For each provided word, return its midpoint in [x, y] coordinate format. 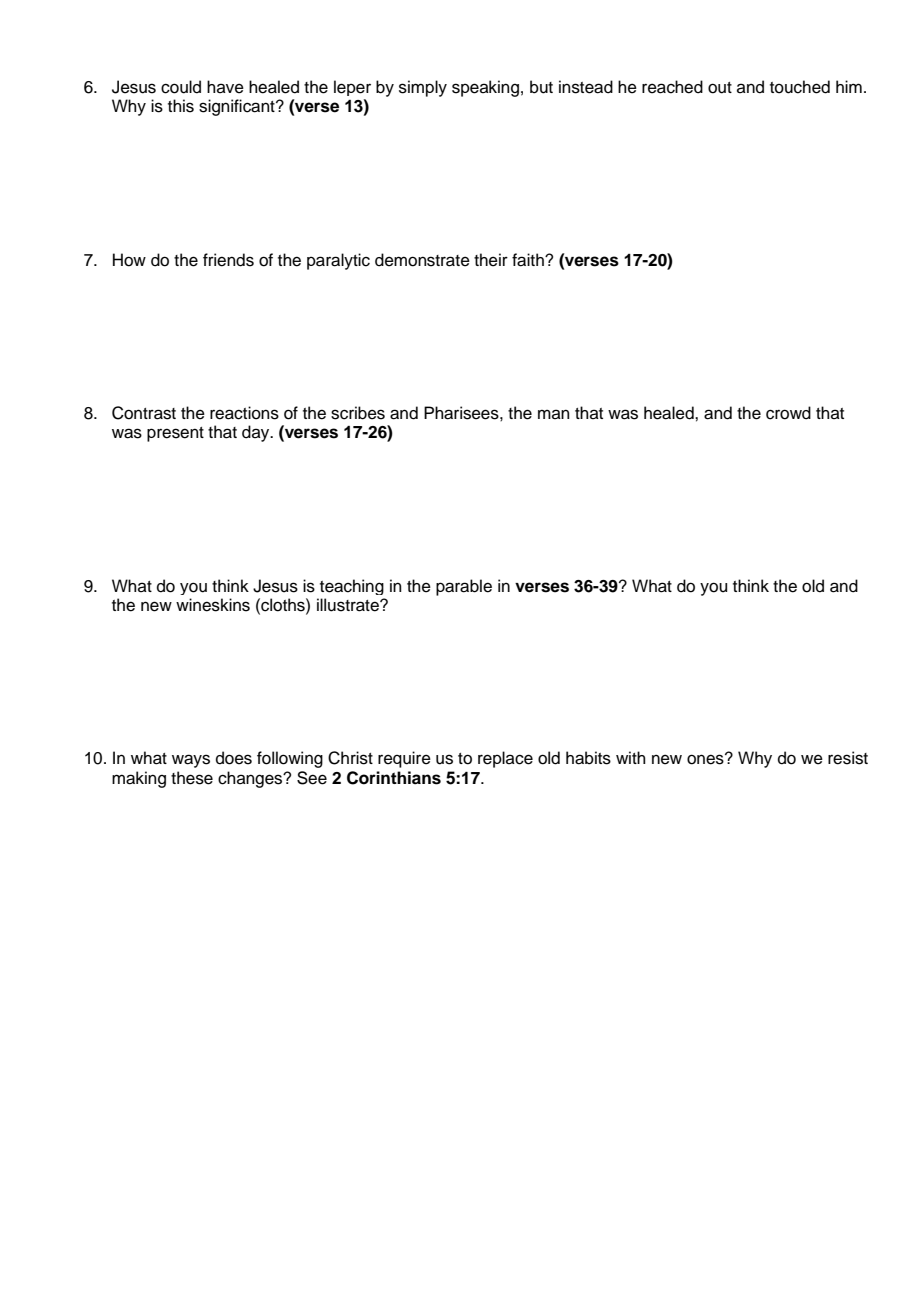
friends [228, 260]
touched [800, 87]
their [491, 260]
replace [505, 759]
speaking [485, 88]
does [234, 758]
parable [464, 587]
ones [706, 759]
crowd [788, 413]
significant [238, 107]
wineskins [213, 605]
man [554, 414]
